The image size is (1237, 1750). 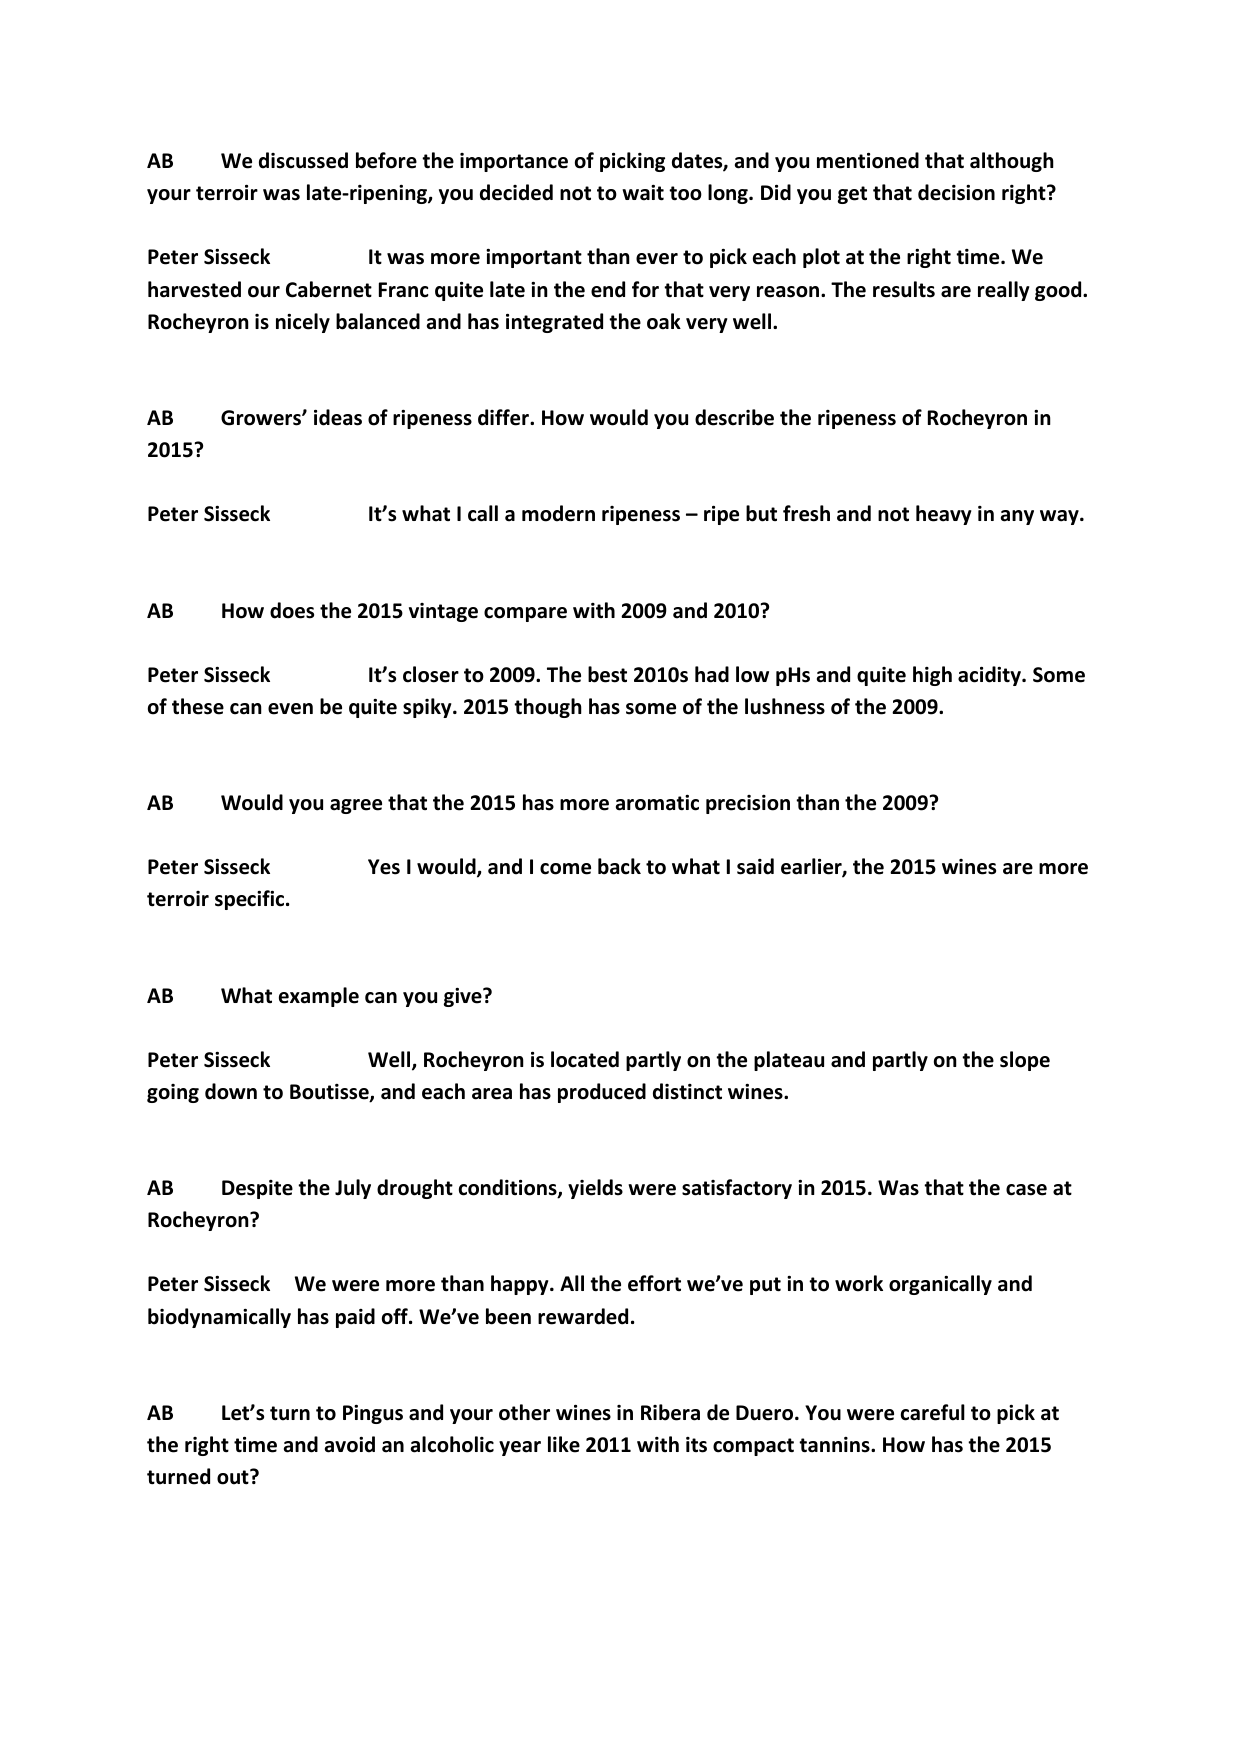 I want to click on discussed, so click(x=303, y=160).
